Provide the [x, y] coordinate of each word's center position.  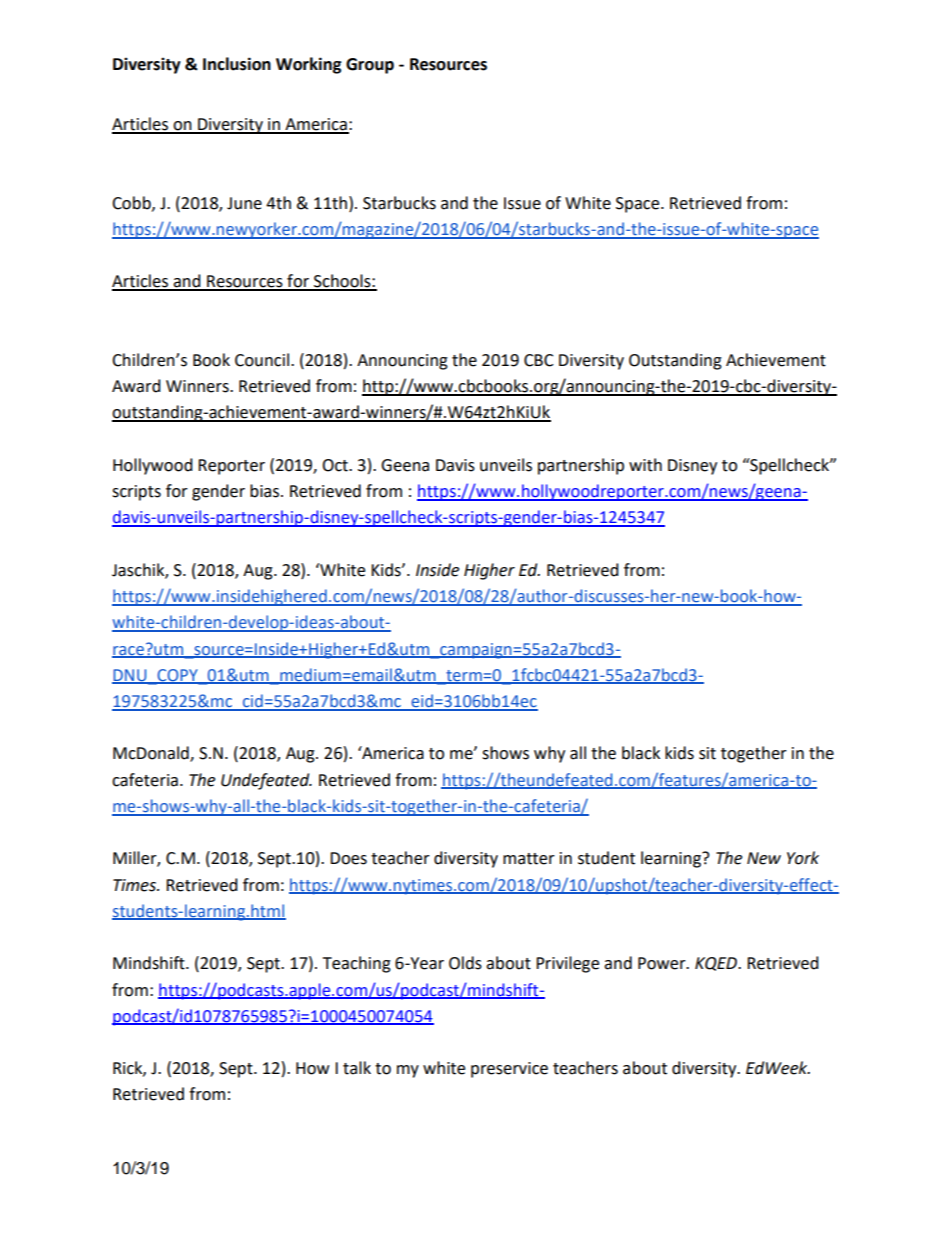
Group [370, 66]
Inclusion [237, 64]
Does [348, 858]
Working [309, 65]
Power [663, 963]
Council [262, 360]
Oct [336, 465]
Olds [465, 963]
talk [357, 1068]
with [645, 465]
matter [529, 859]
